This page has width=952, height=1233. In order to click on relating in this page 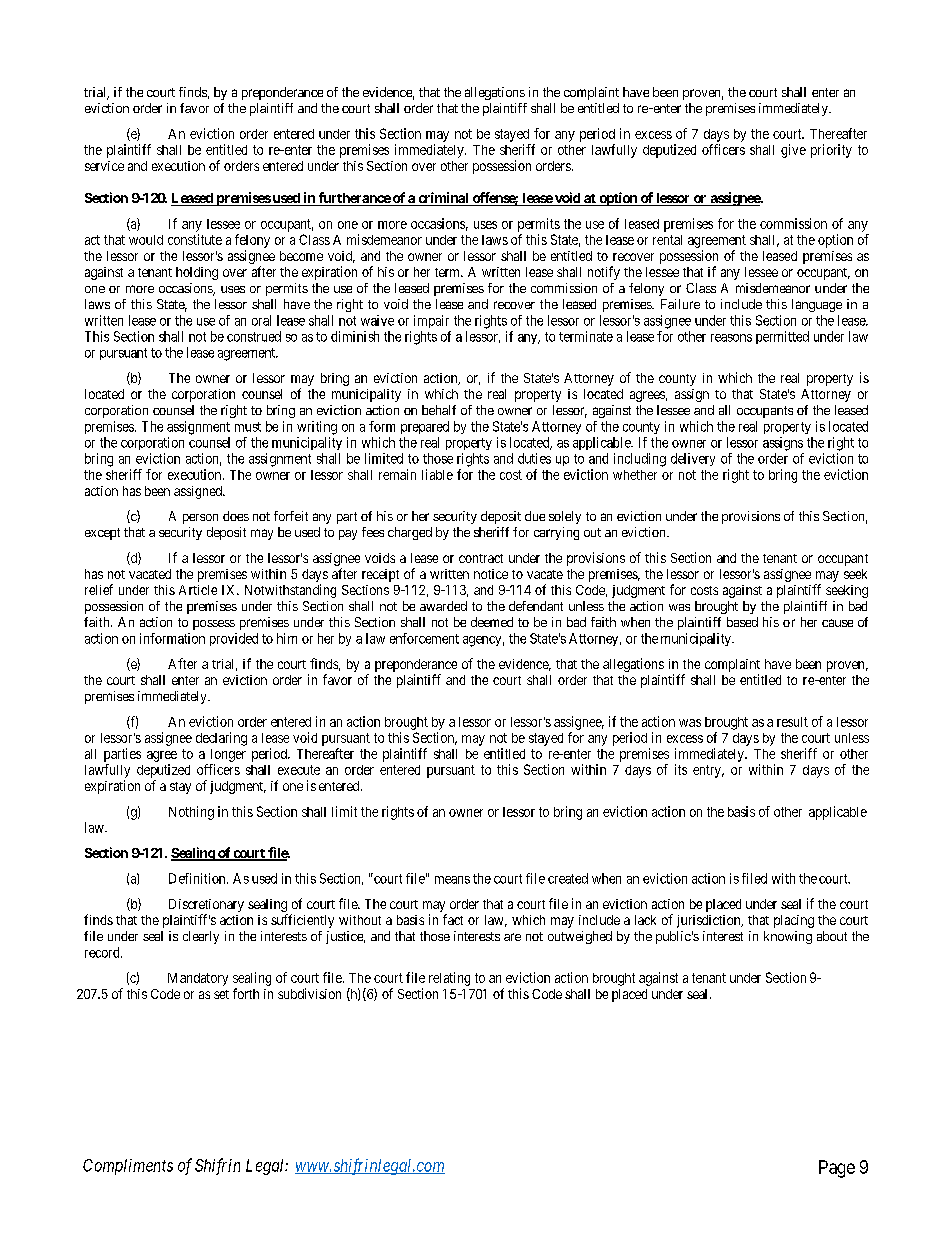, I will do `click(449, 979)`.
